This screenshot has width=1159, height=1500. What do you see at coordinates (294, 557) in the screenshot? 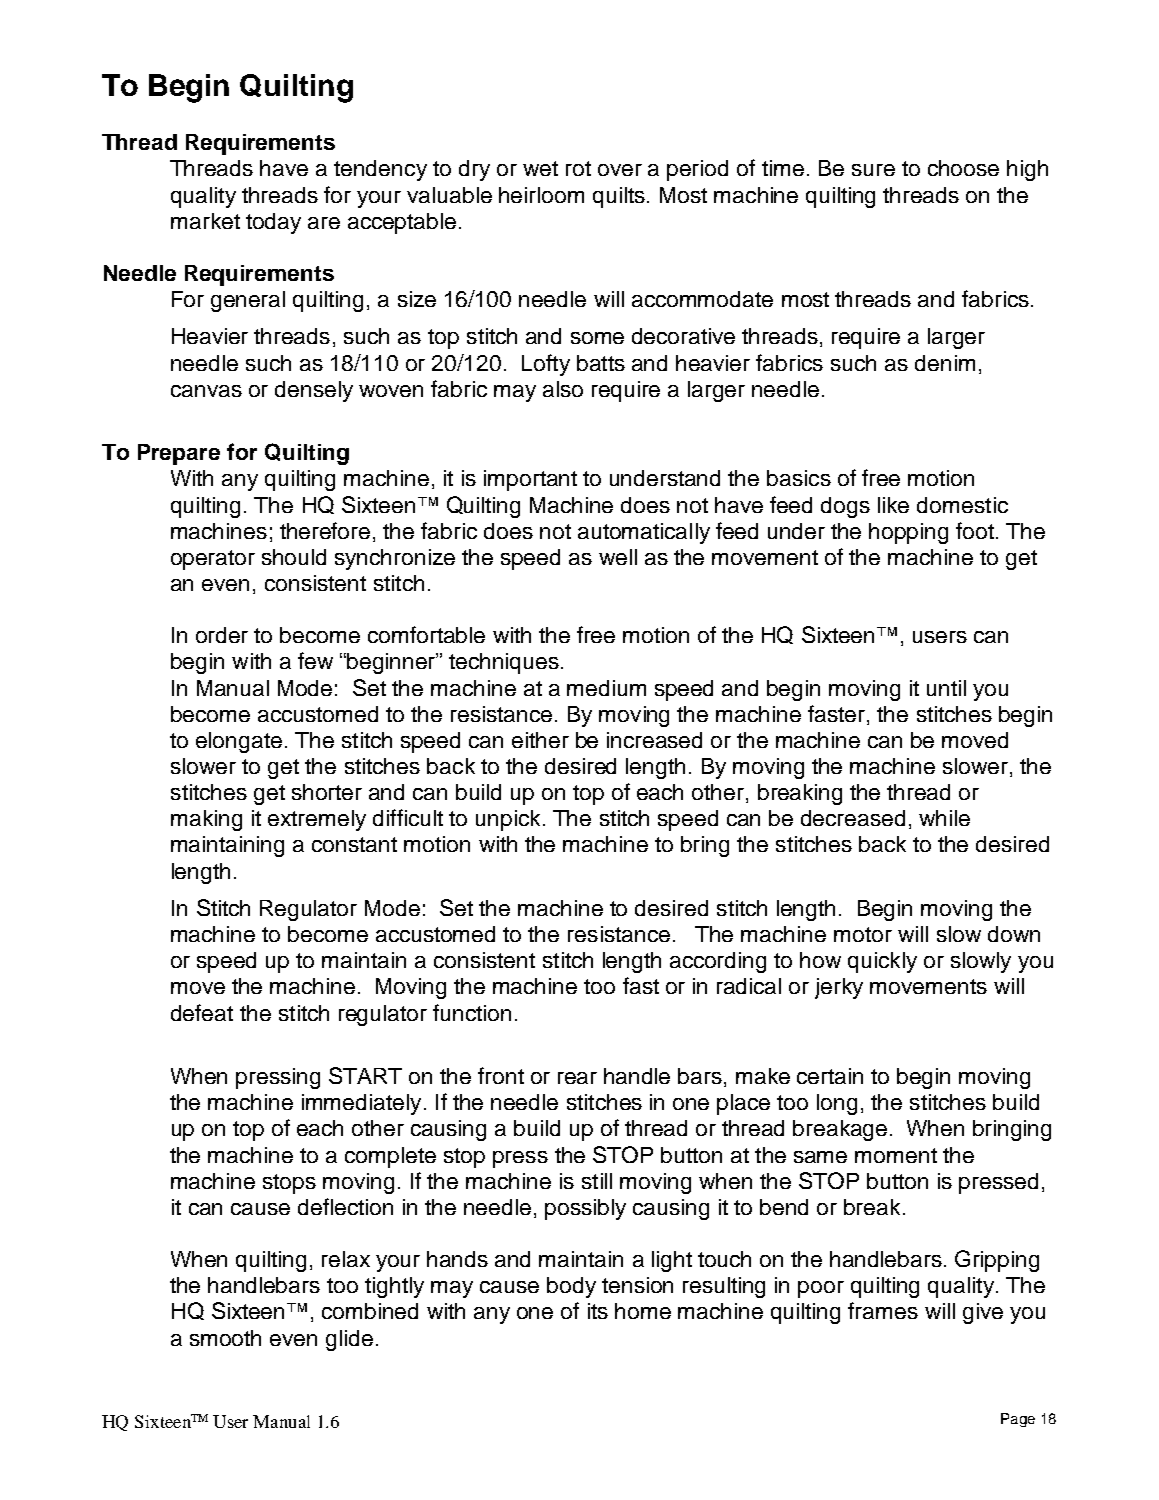
I see `should` at bounding box center [294, 557].
